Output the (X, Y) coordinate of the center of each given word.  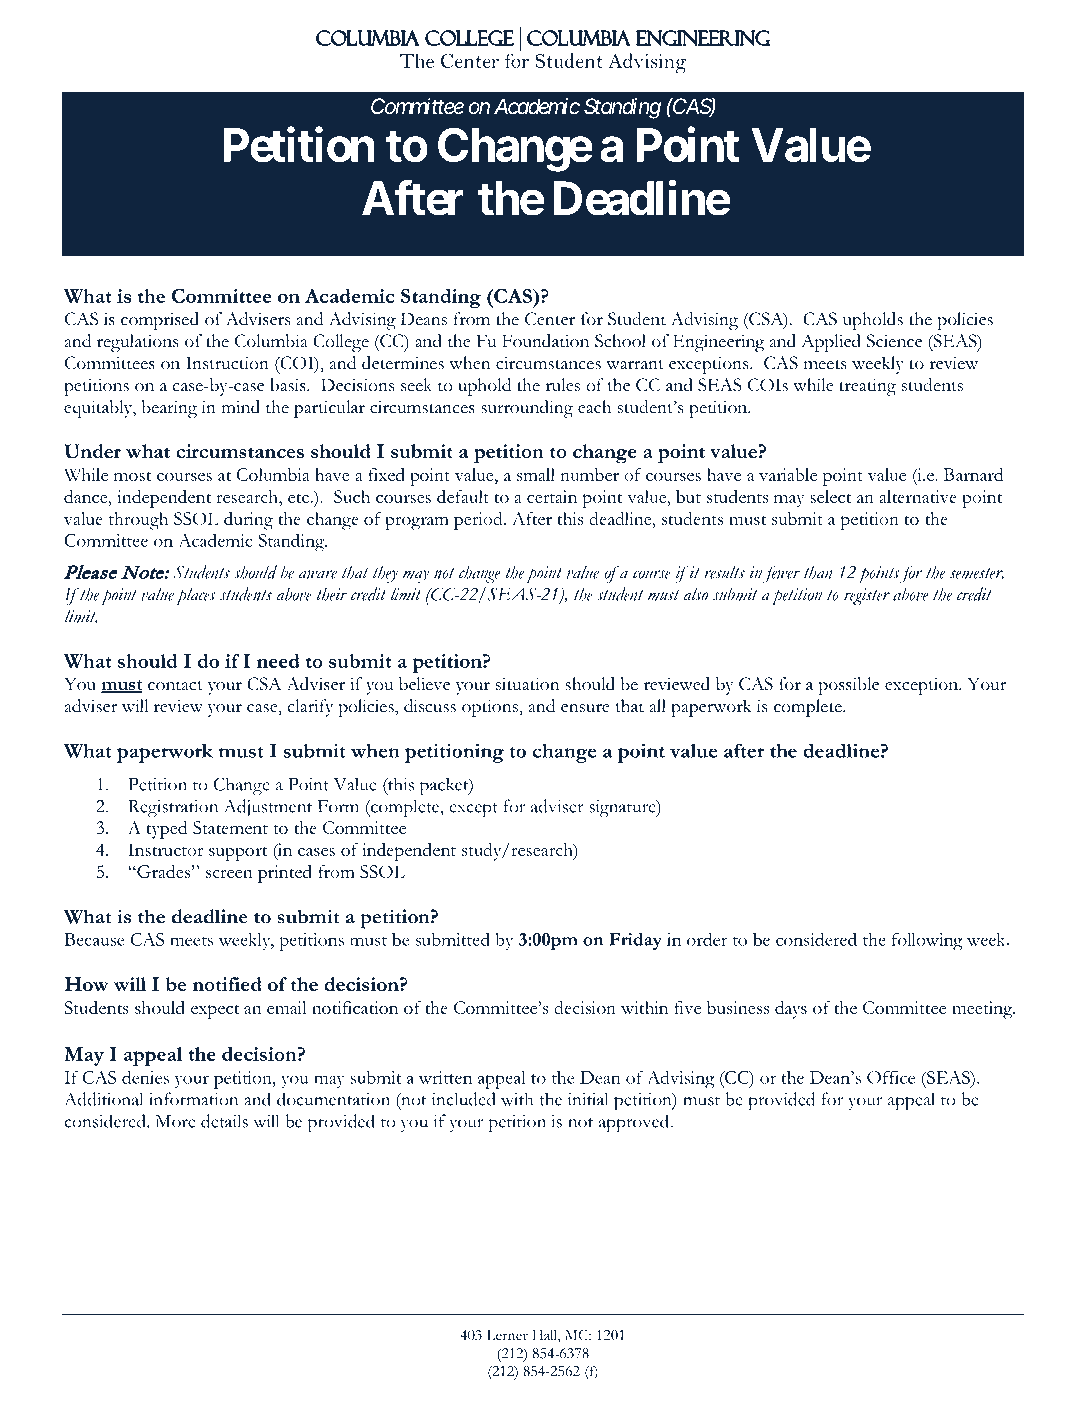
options (491, 708)
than (818, 572)
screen (229, 874)
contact (175, 686)
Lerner (507, 1335)
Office (891, 1077)
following (927, 941)
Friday (635, 941)
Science (894, 341)
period (479, 521)
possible (848, 686)
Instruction (227, 363)
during (248, 521)
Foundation (545, 341)
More (175, 1121)
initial (588, 1099)
